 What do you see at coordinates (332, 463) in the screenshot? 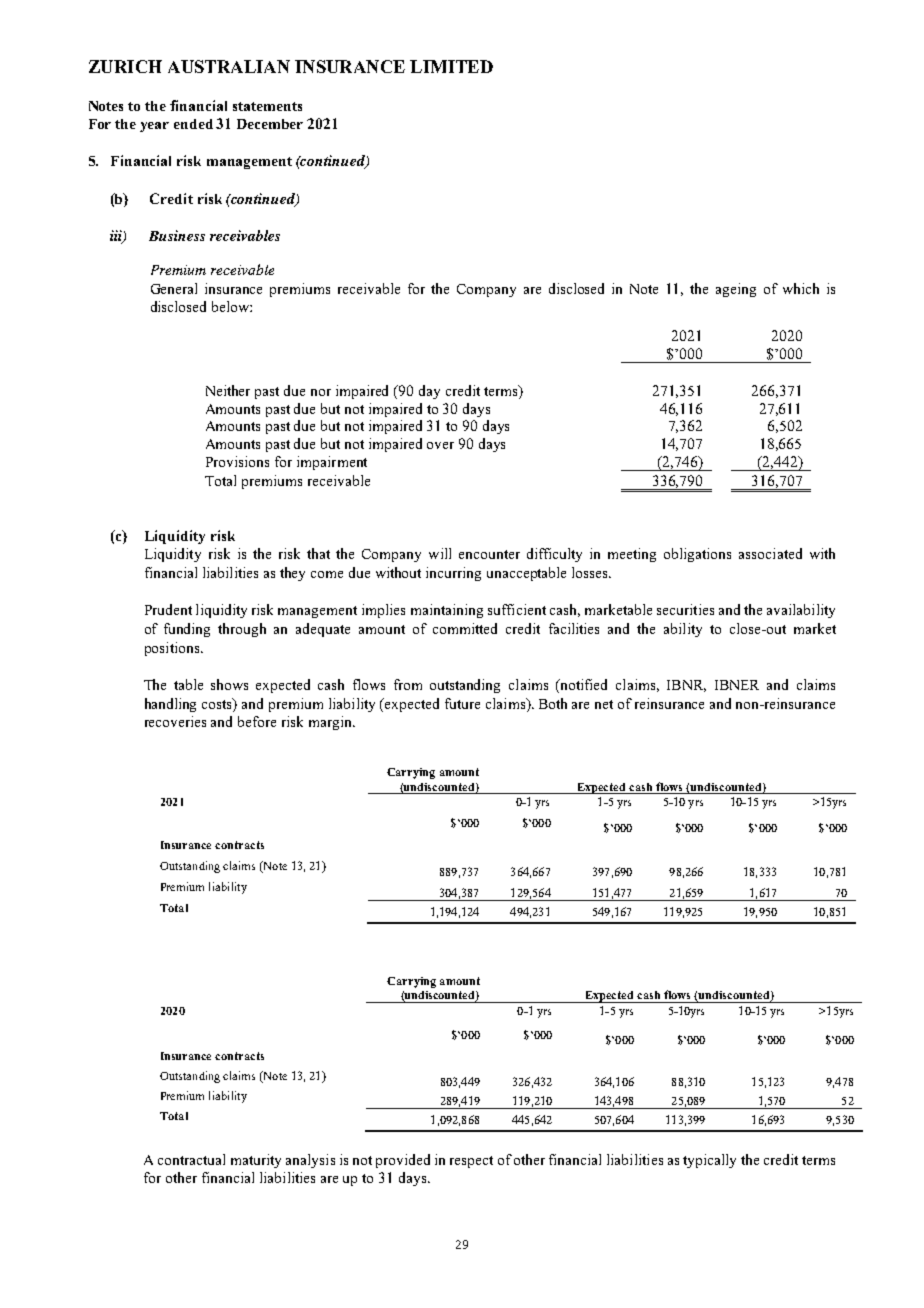
I see `impairment` at bounding box center [332, 463].
